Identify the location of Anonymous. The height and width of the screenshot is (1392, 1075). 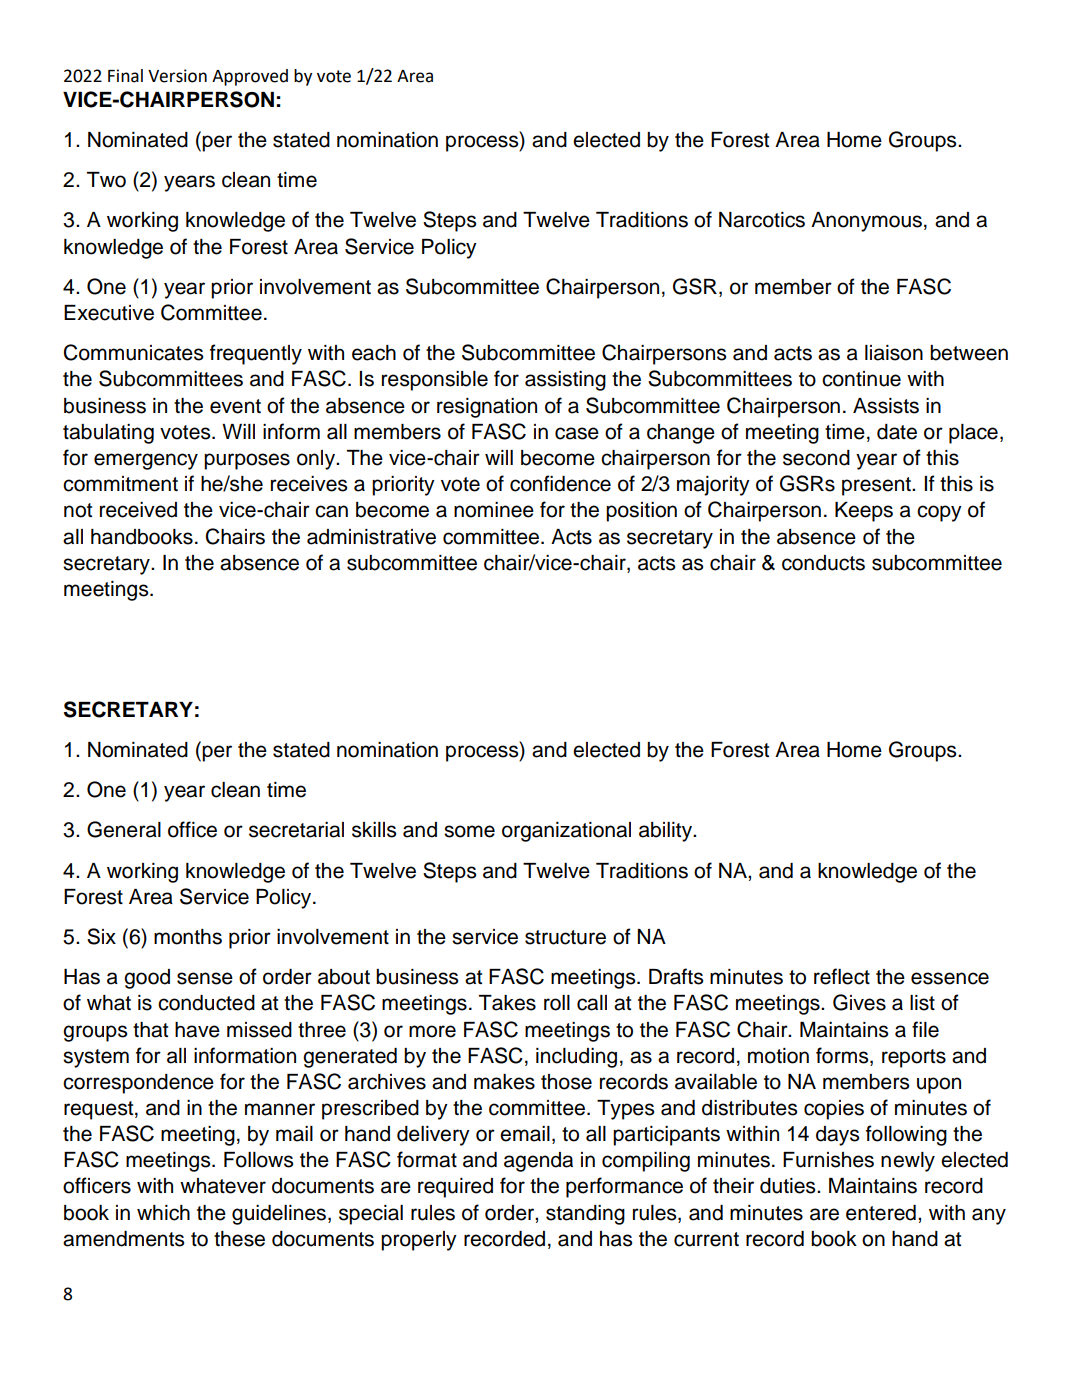
(866, 222).
